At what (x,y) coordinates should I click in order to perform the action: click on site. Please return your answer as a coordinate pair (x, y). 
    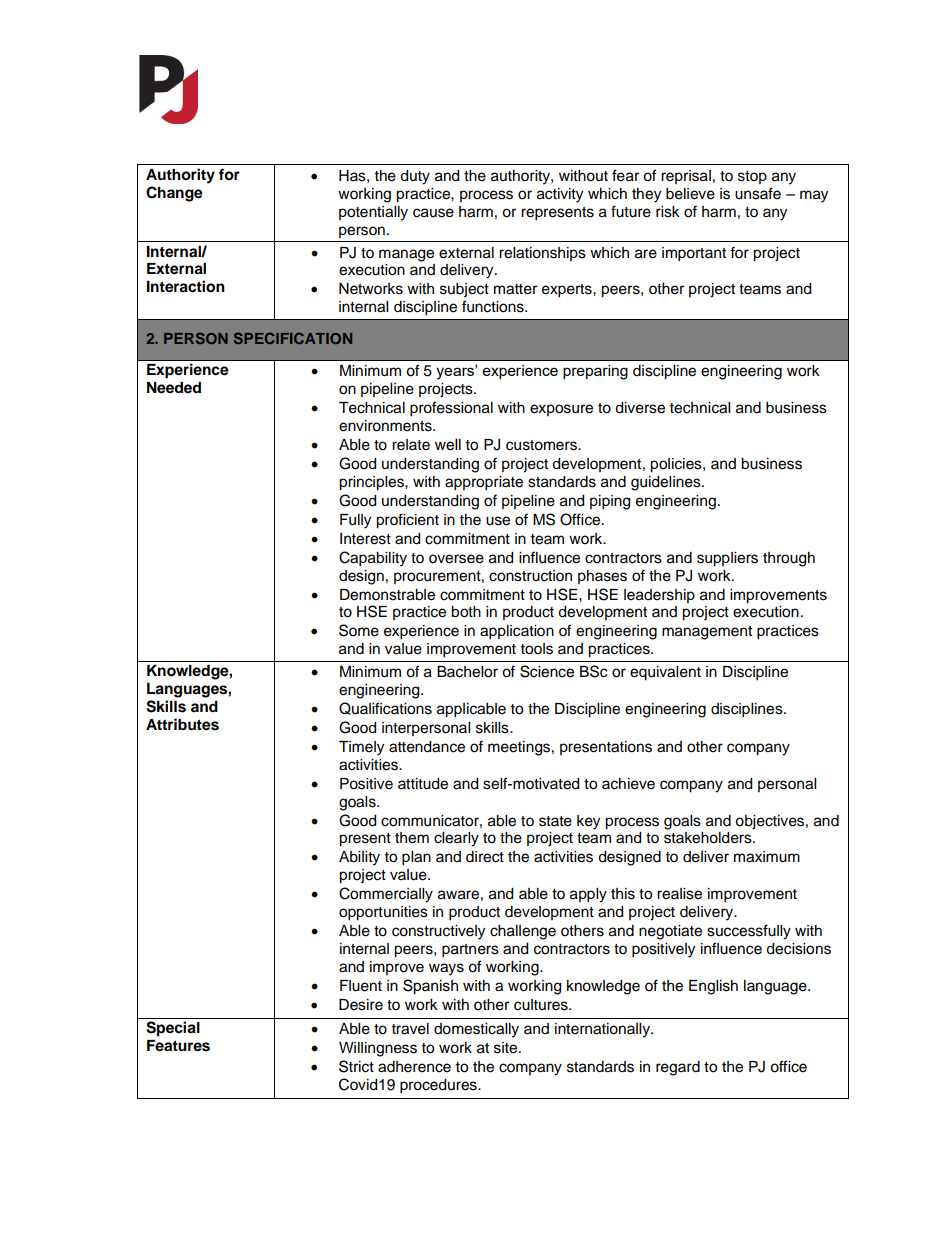
    Looking at the image, I should click on (507, 1048).
